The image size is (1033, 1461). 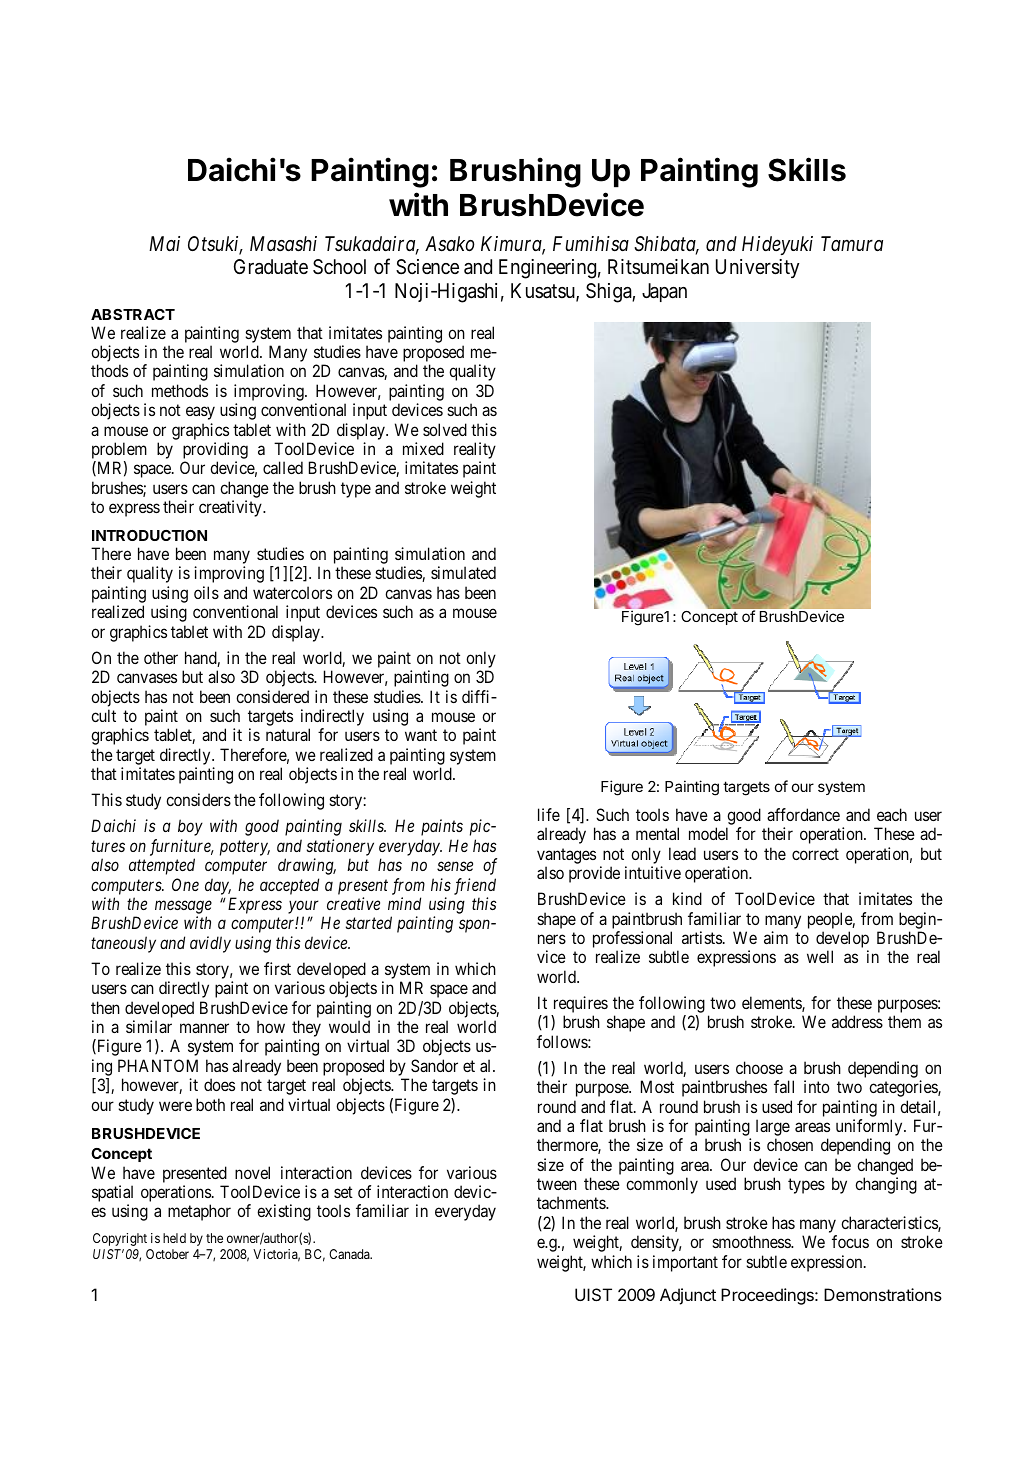 I want to click on October, so click(x=167, y=1254).
